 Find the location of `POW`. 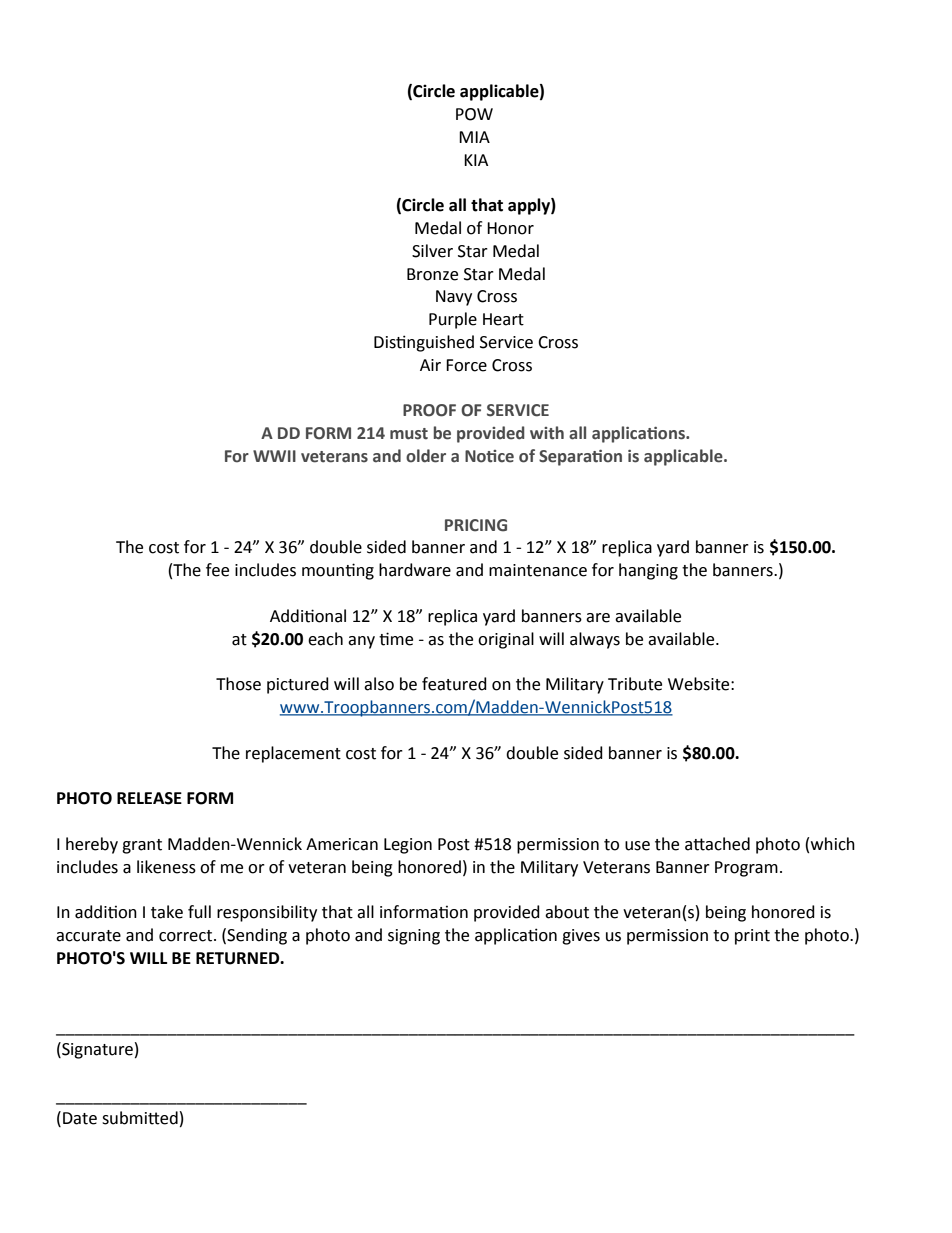

POW is located at coordinates (474, 114).
